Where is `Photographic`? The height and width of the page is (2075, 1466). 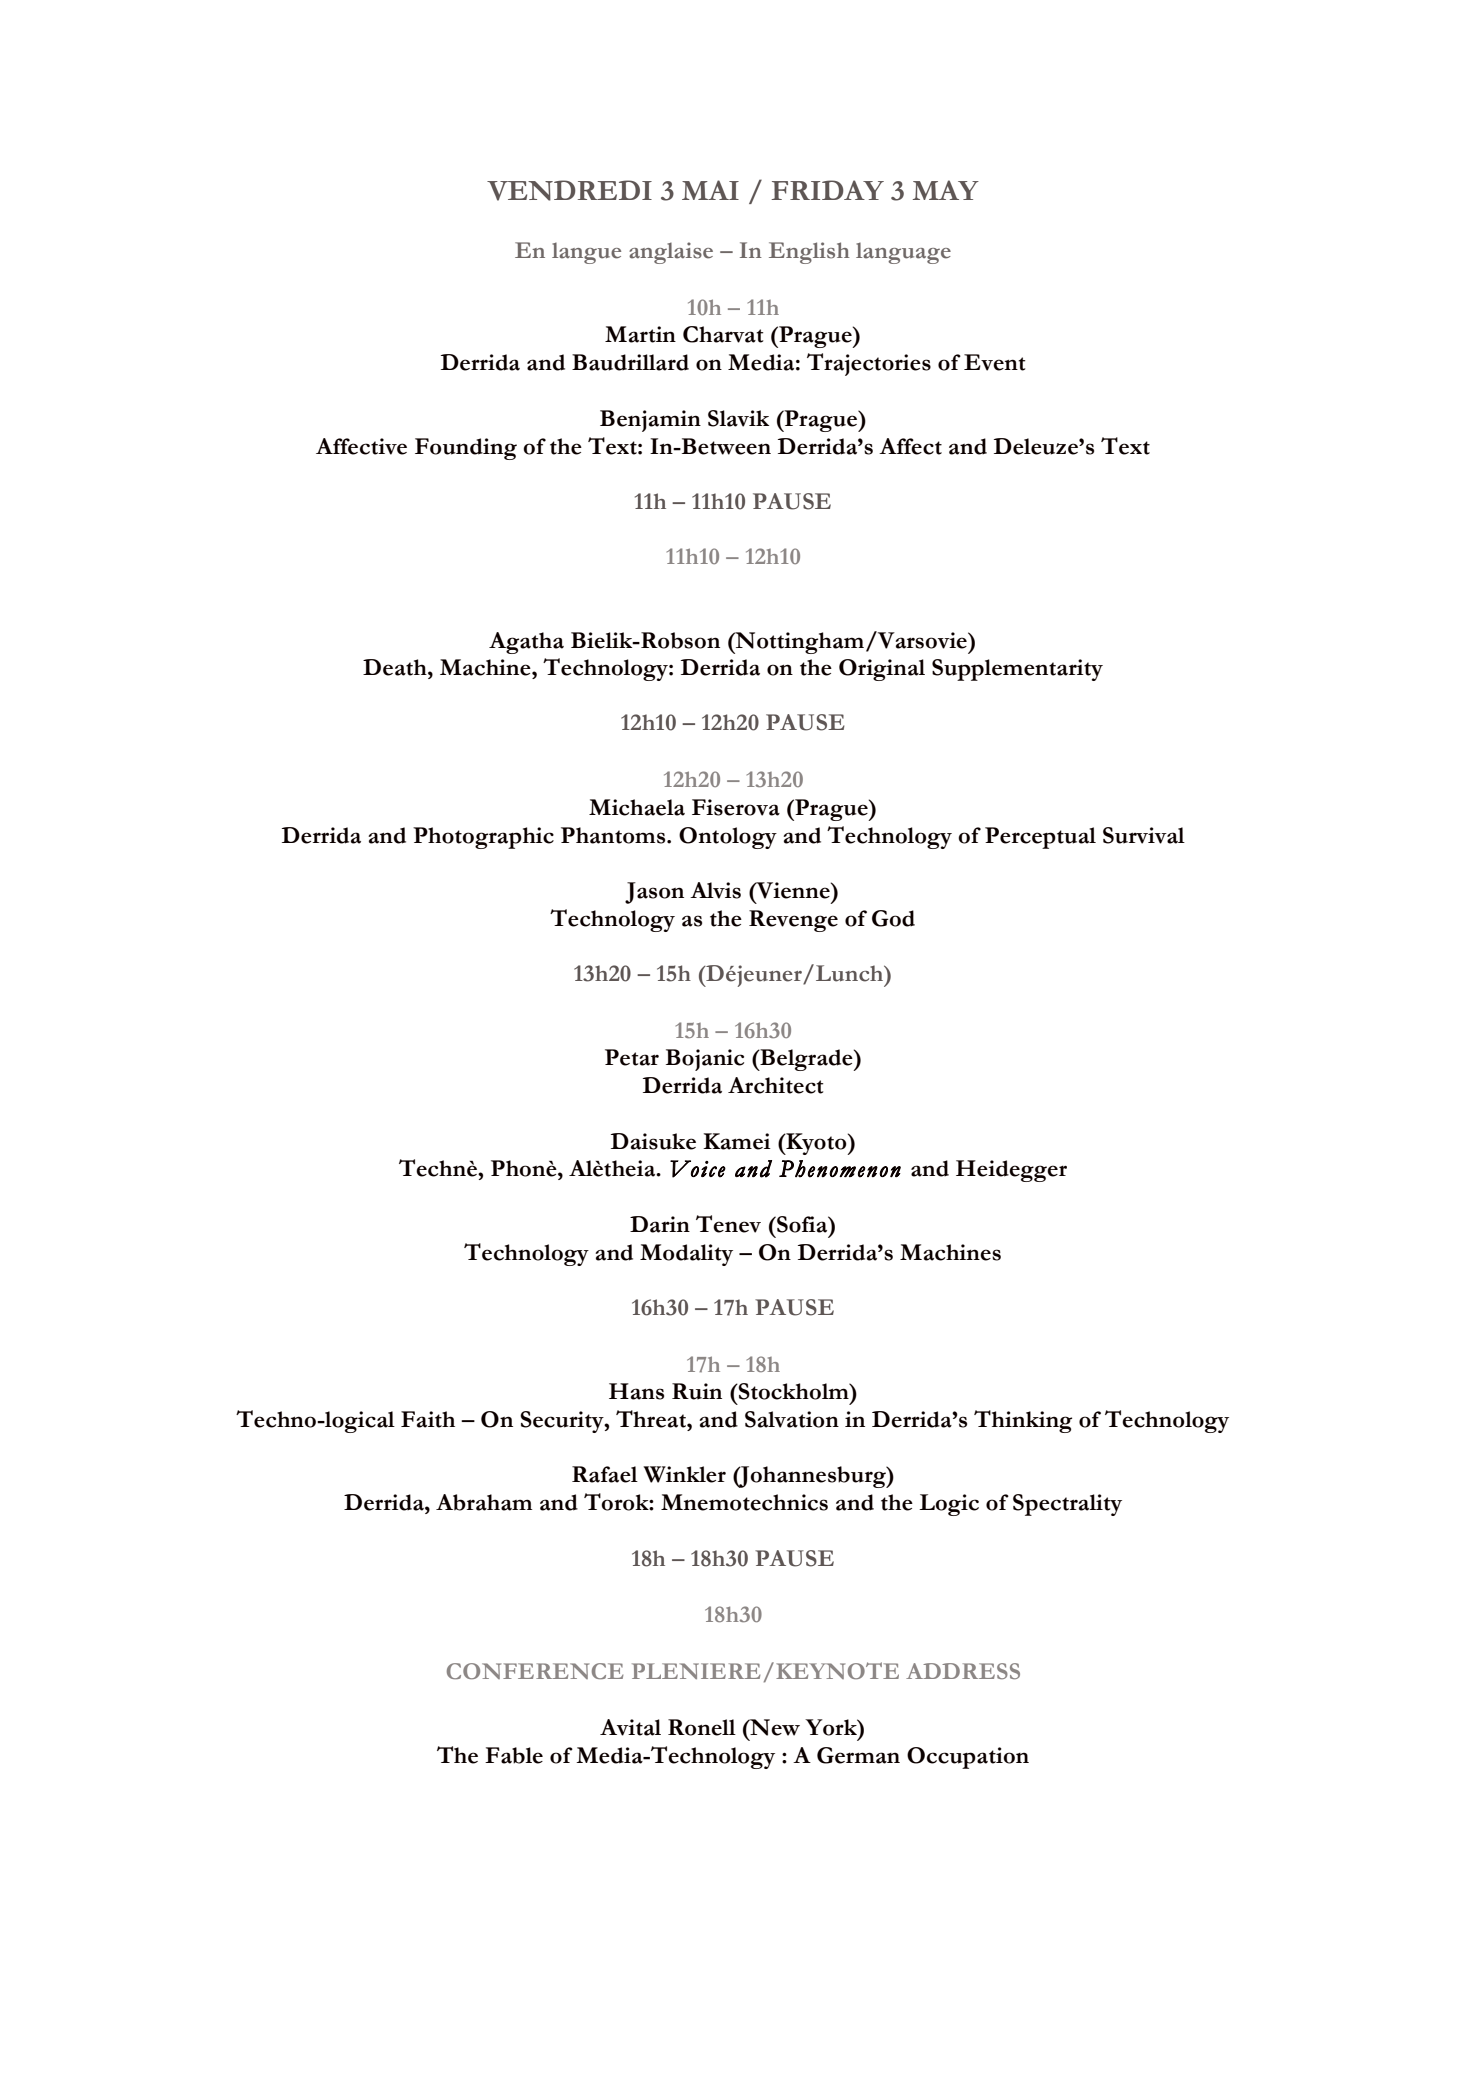 Photographic is located at coordinates (483, 838).
